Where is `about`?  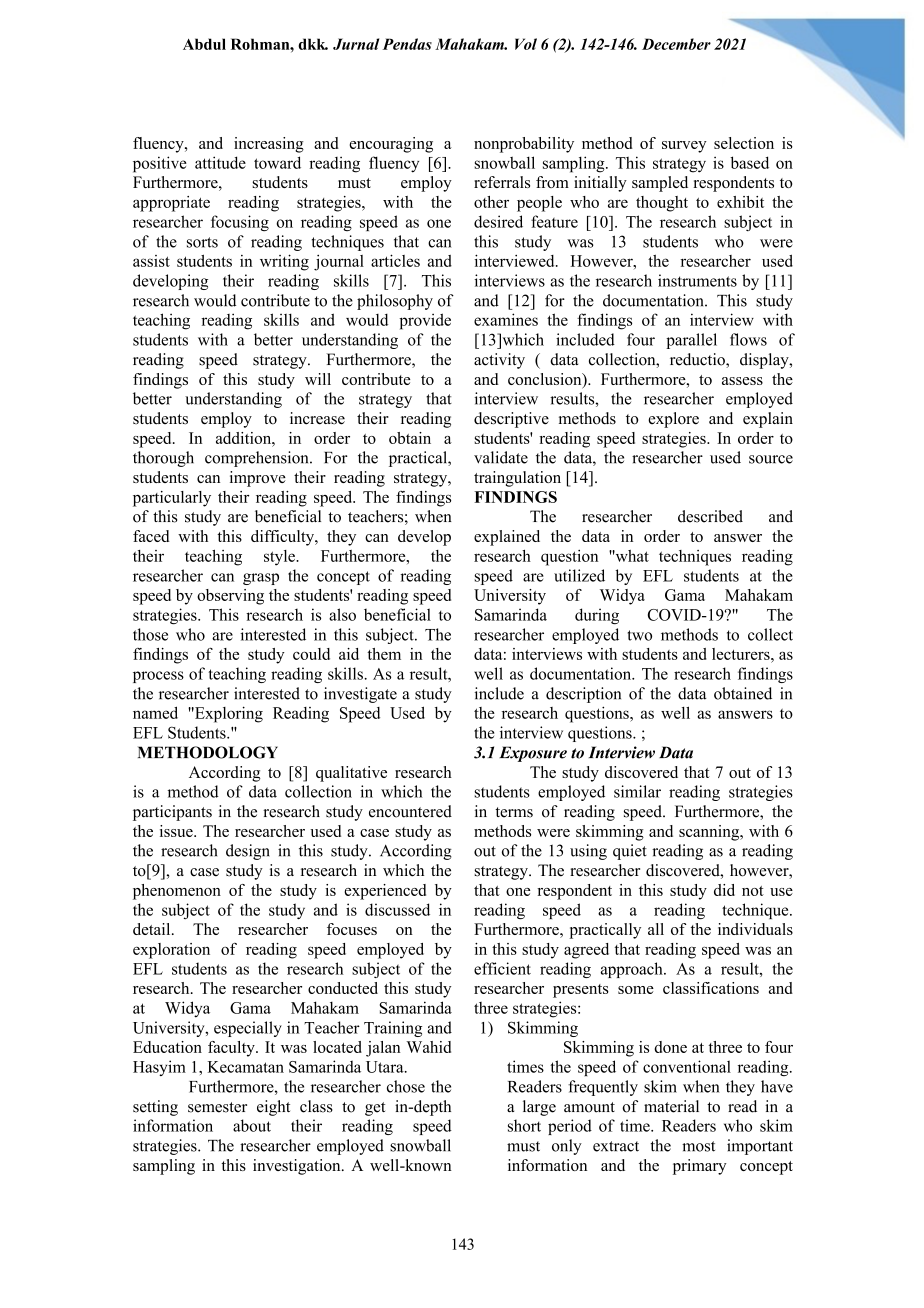 about is located at coordinates (252, 1125).
